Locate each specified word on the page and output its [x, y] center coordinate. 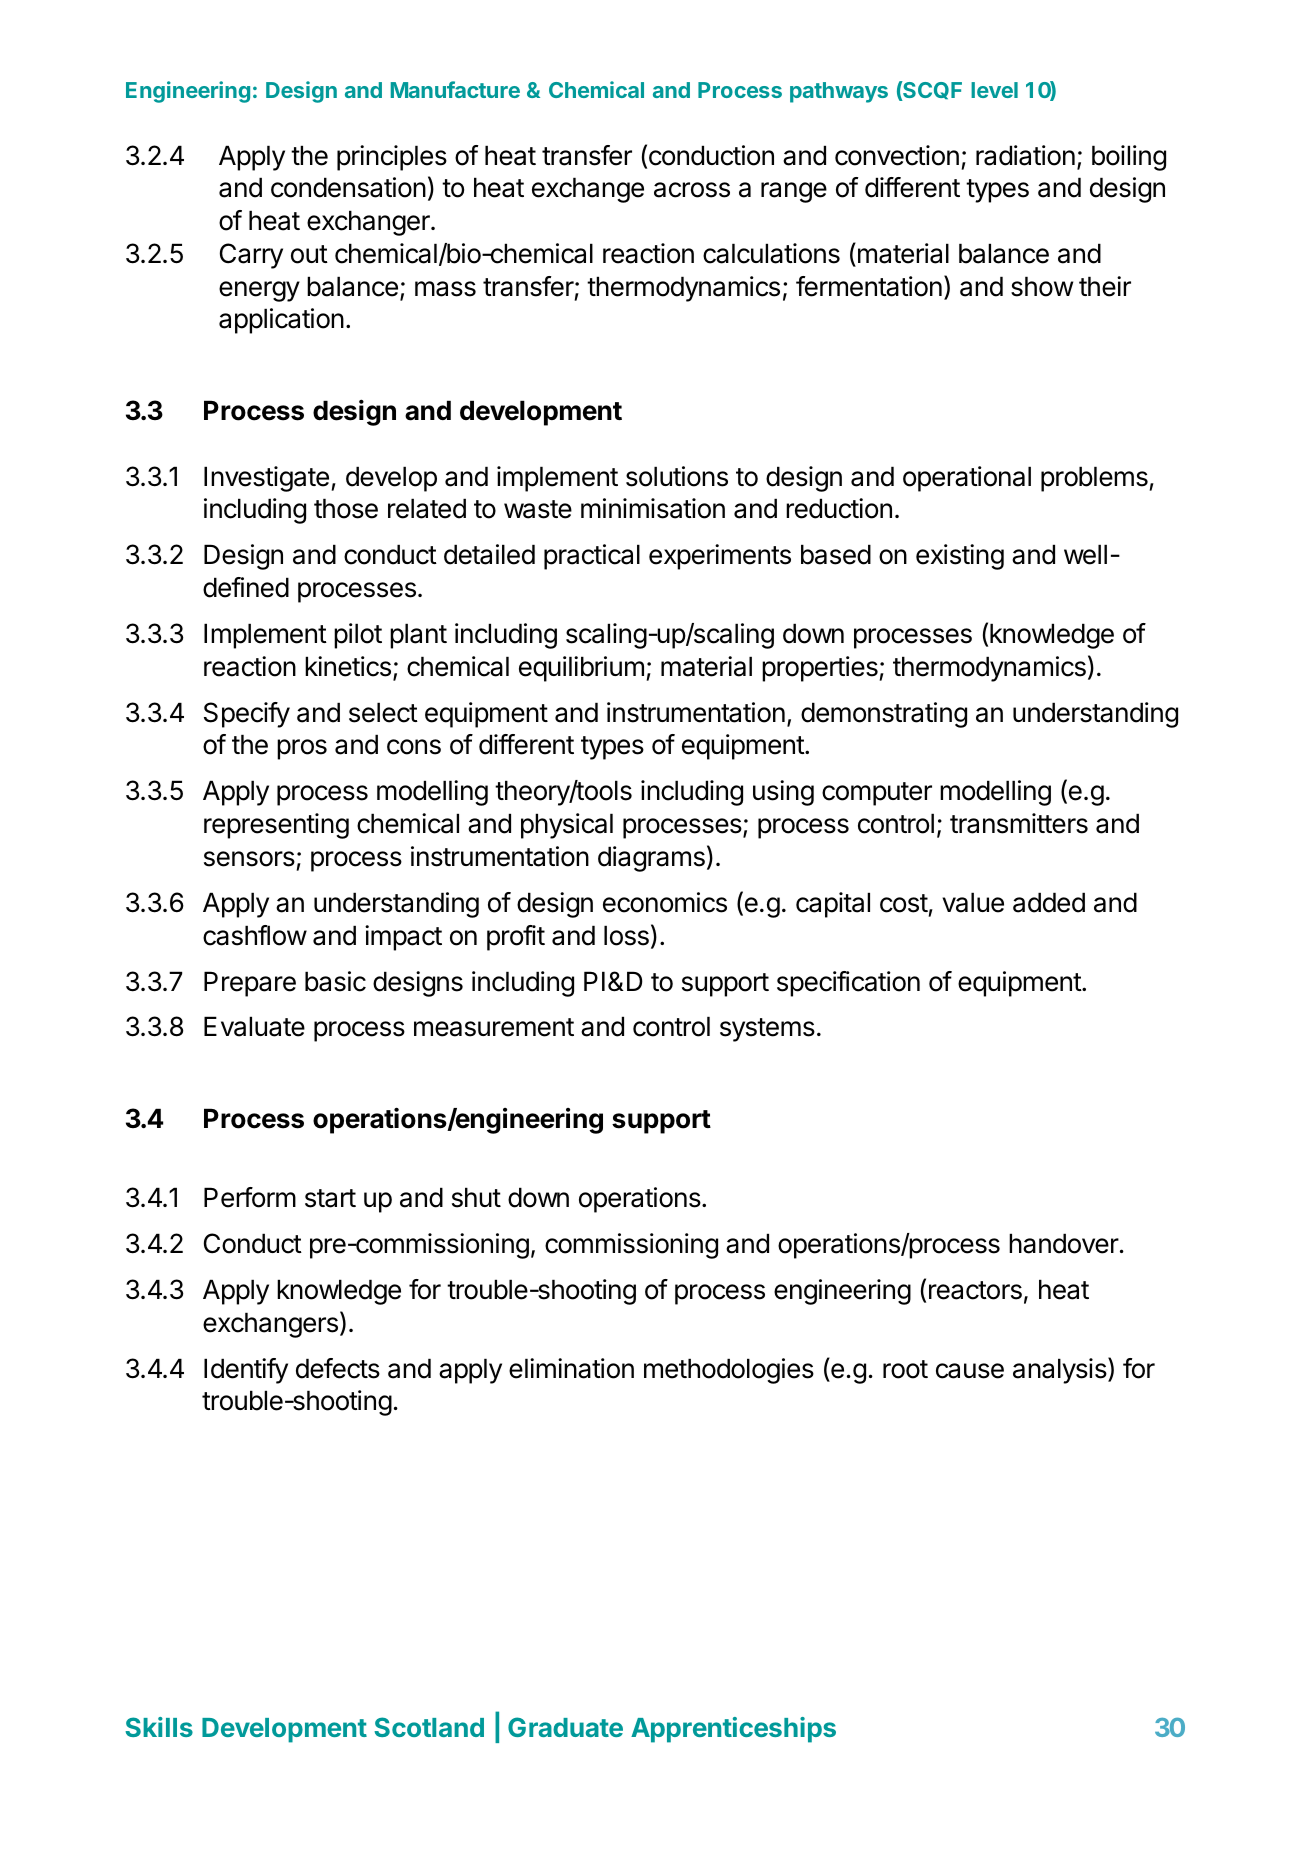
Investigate [266, 479]
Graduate [565, 1727]
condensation [348, 187]
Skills [159, 1727]
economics [665, 902]
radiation [1025, 155]
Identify [246, 1371]
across [692, 190]
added [1049, 902]
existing [960, 557]
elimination [571, 1368]
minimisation [653, 508]
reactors [975, 1290]
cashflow [255, 935]
